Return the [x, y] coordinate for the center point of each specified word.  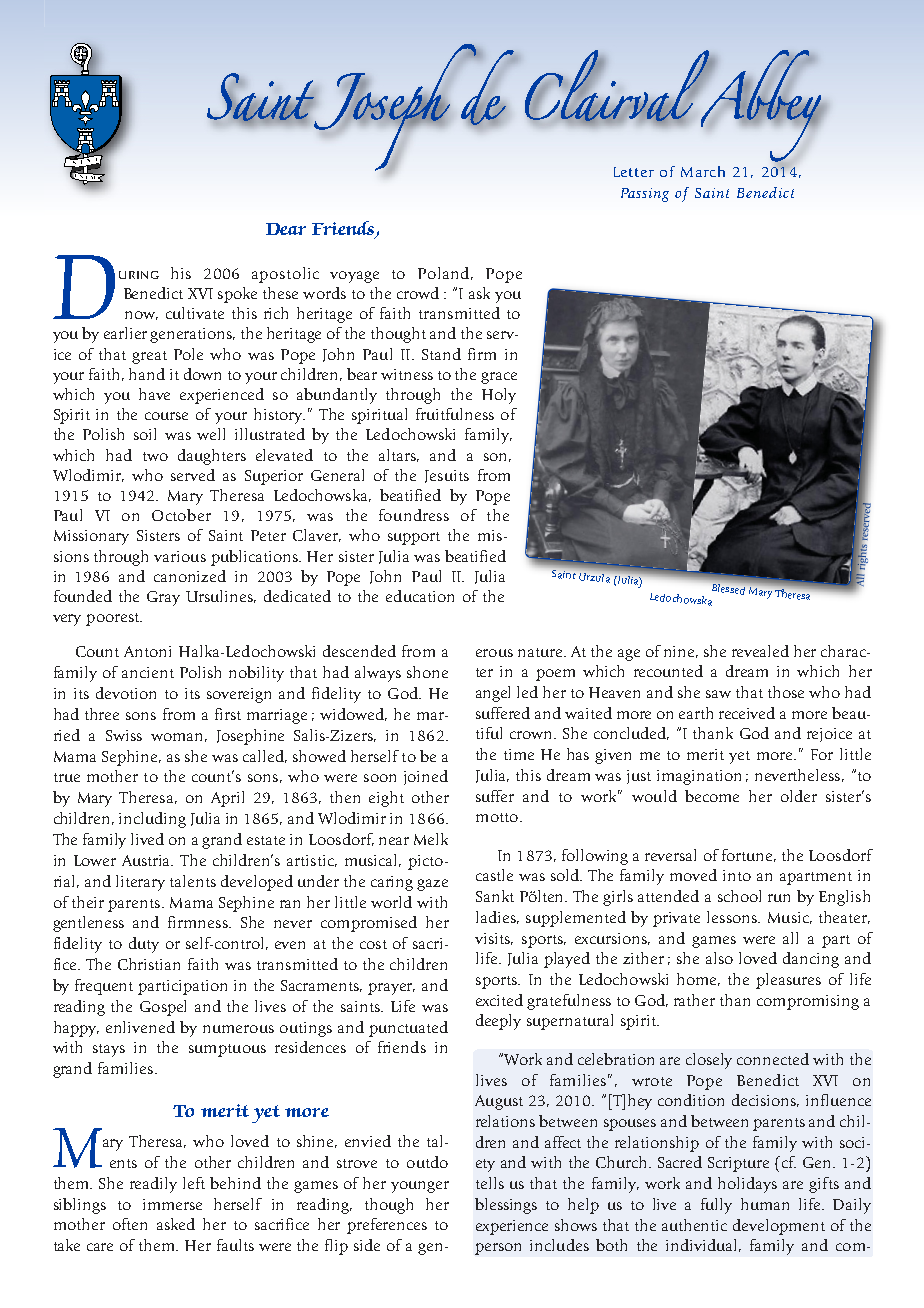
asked [176, 1224]
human [765, 1204]
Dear [286, 229]
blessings [506, 1206]
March [703, 171]
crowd [418, 293]
